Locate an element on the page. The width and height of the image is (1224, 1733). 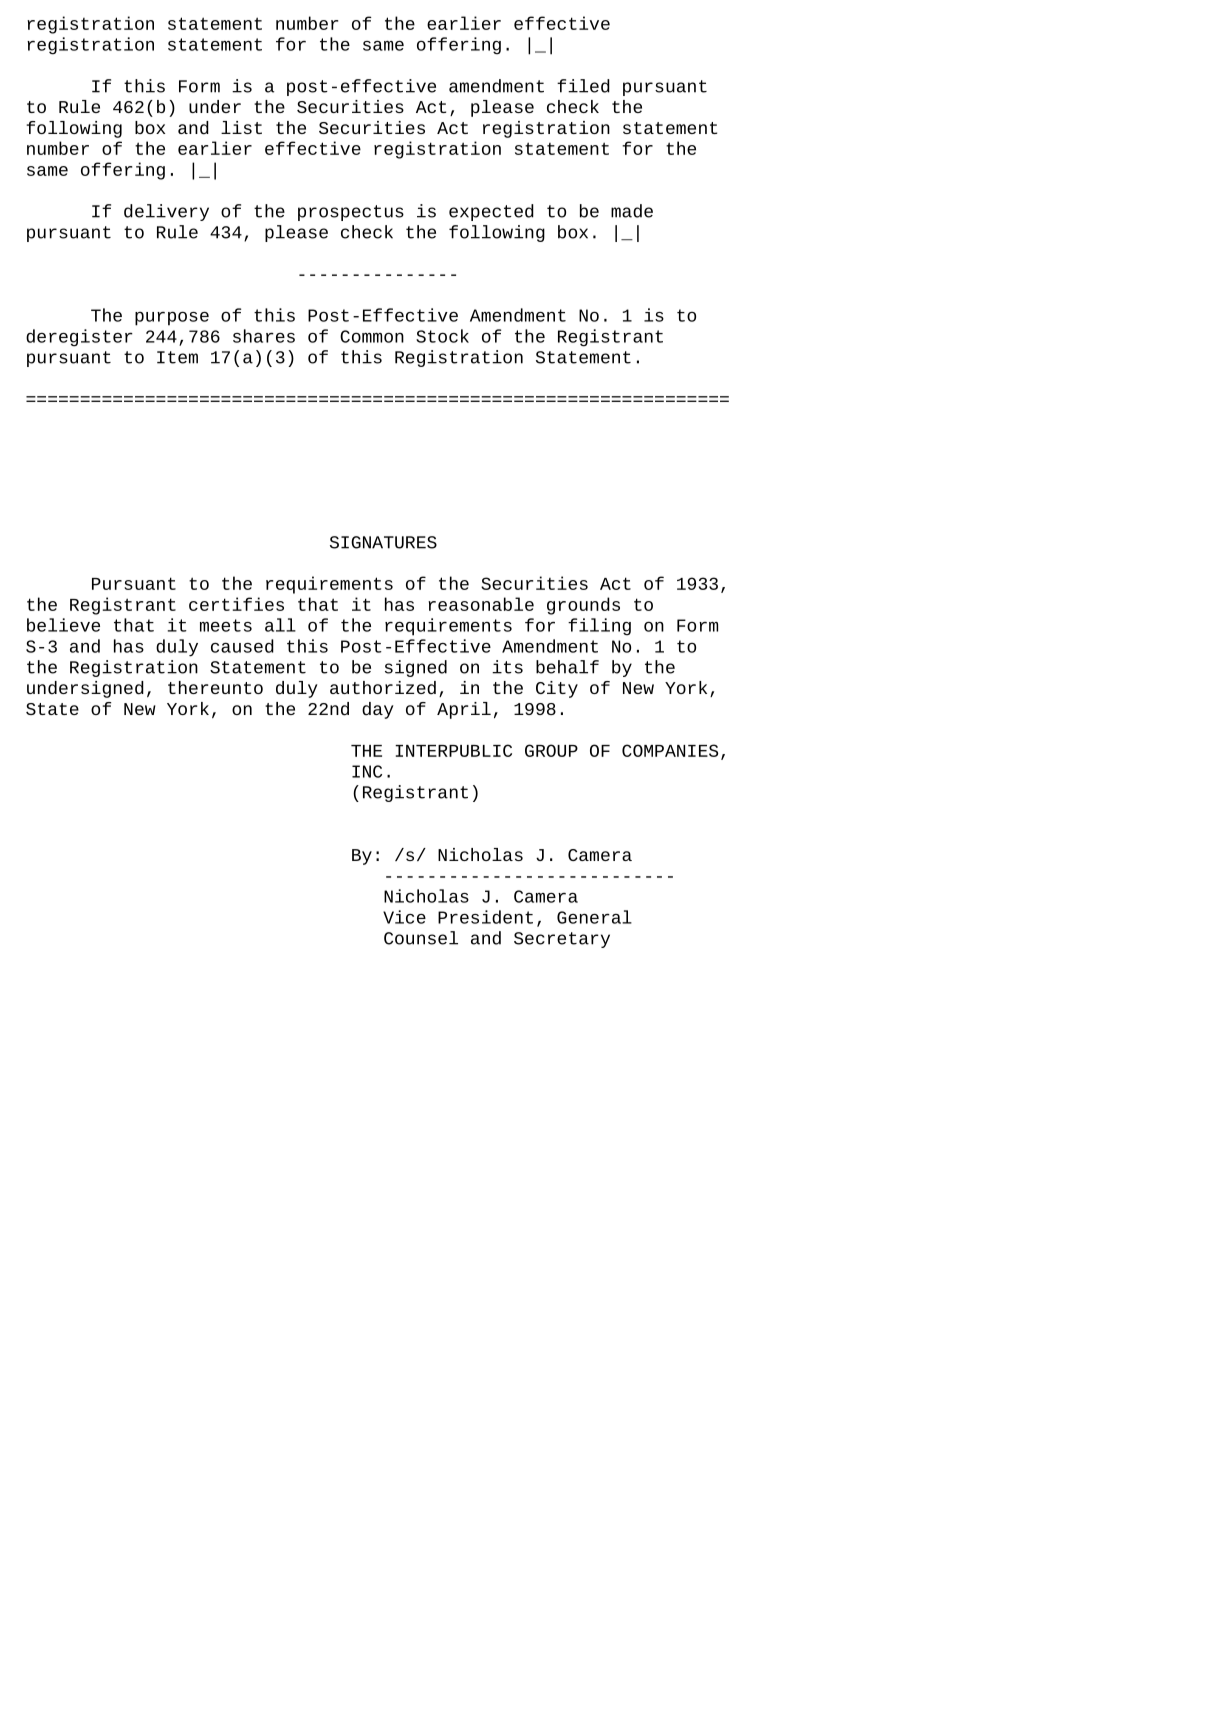
filed is located at coordinates (583, 86).
